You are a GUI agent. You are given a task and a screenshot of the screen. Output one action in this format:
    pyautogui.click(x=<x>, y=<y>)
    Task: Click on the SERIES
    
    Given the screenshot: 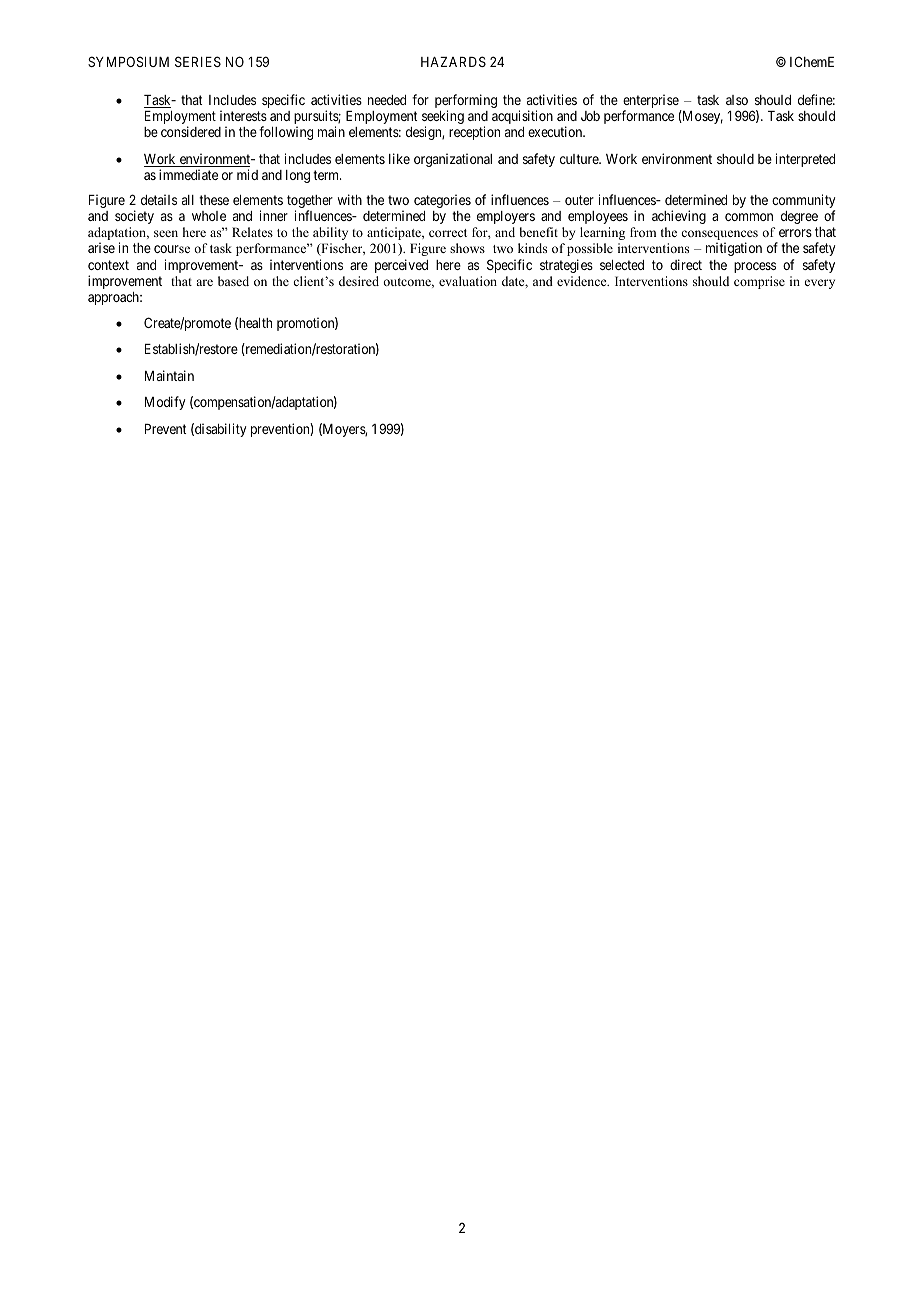 What is the action you would take?
    pyautogui.click(x=198, y=61)
